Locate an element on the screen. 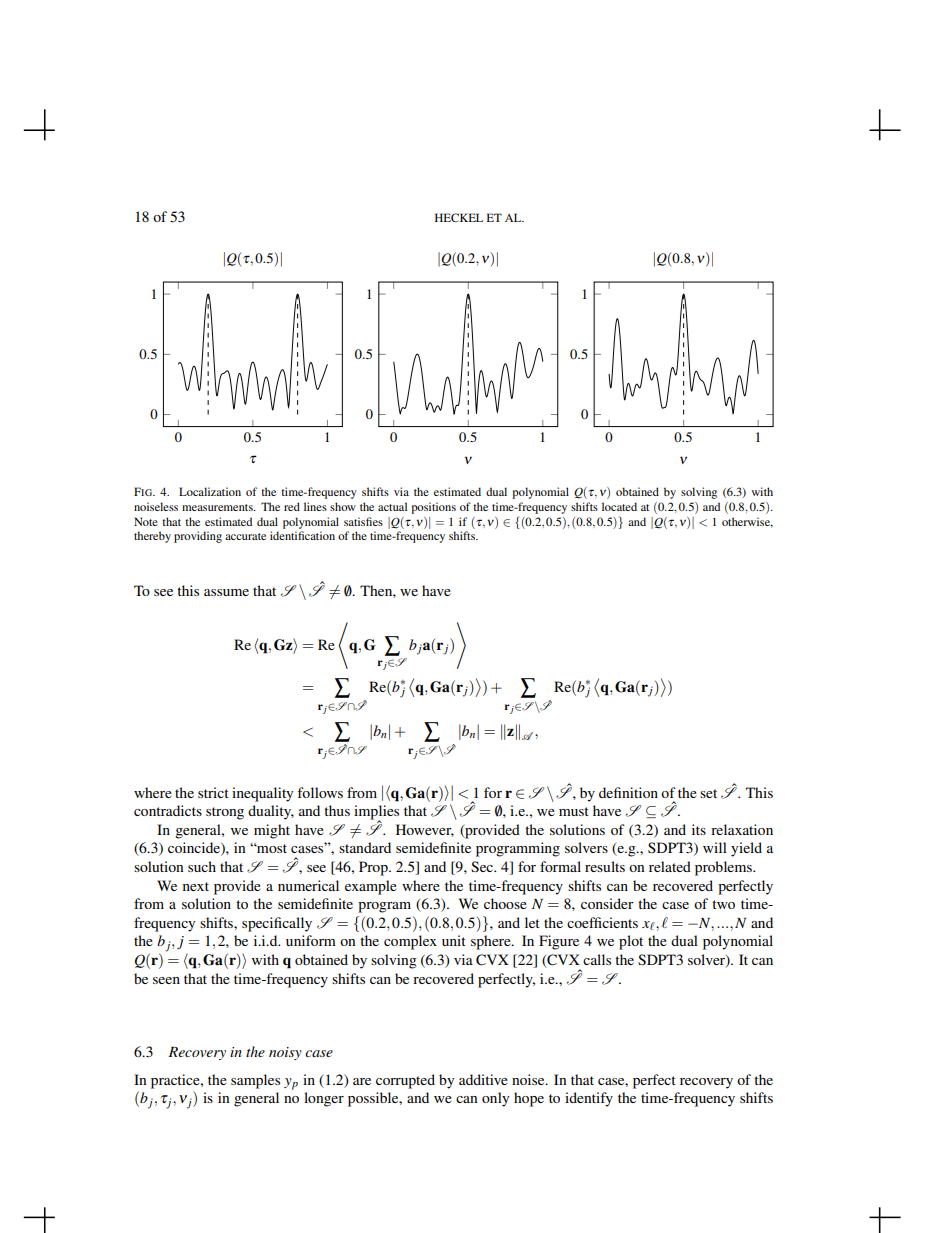 The width and height of the screenshot is (952, 1233). strict is located at coordinates (213, 792).
